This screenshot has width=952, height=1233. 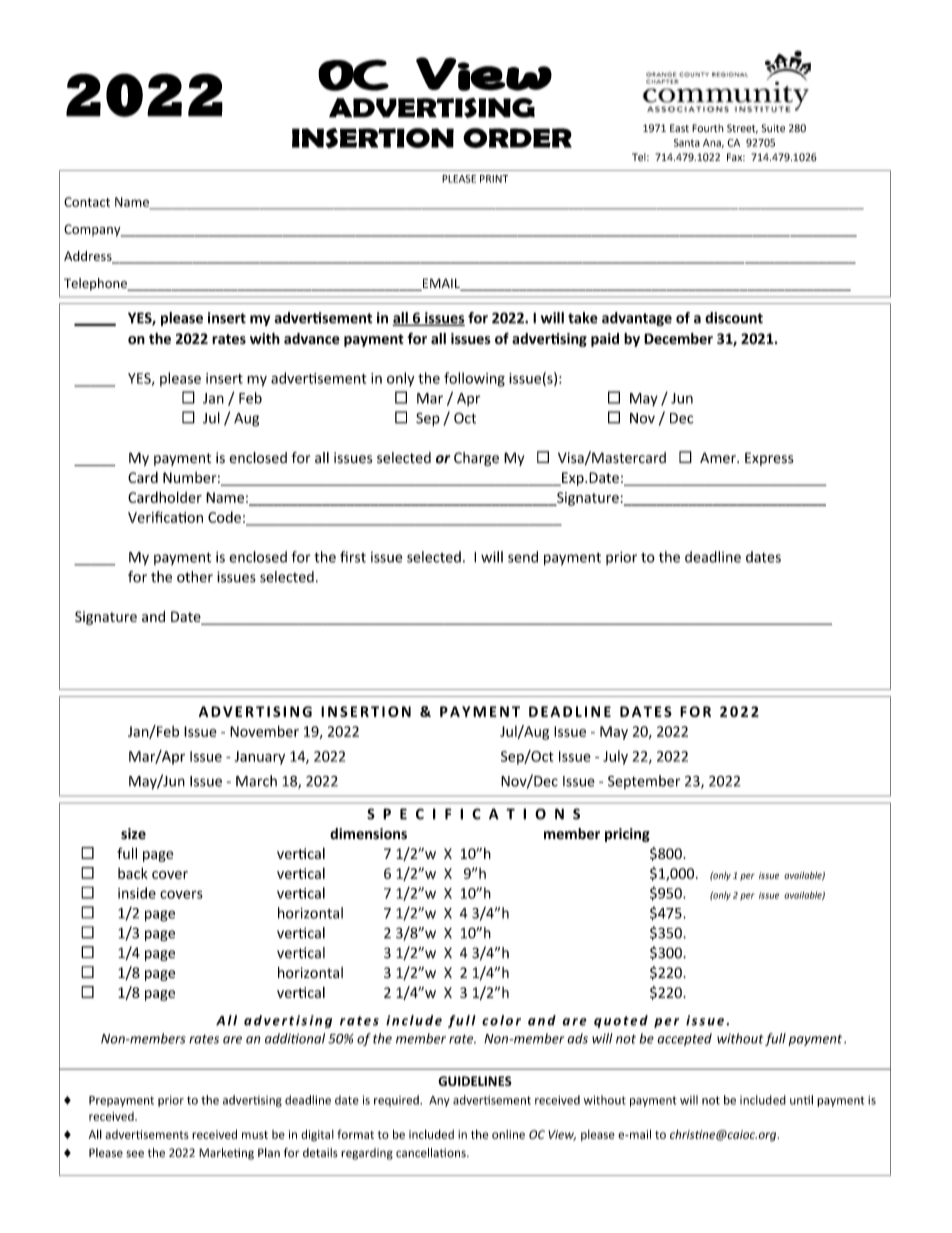 What do you see at coordinates (195, 577) in the screenshot?
I see `other` at bounding box center [195, 577].
